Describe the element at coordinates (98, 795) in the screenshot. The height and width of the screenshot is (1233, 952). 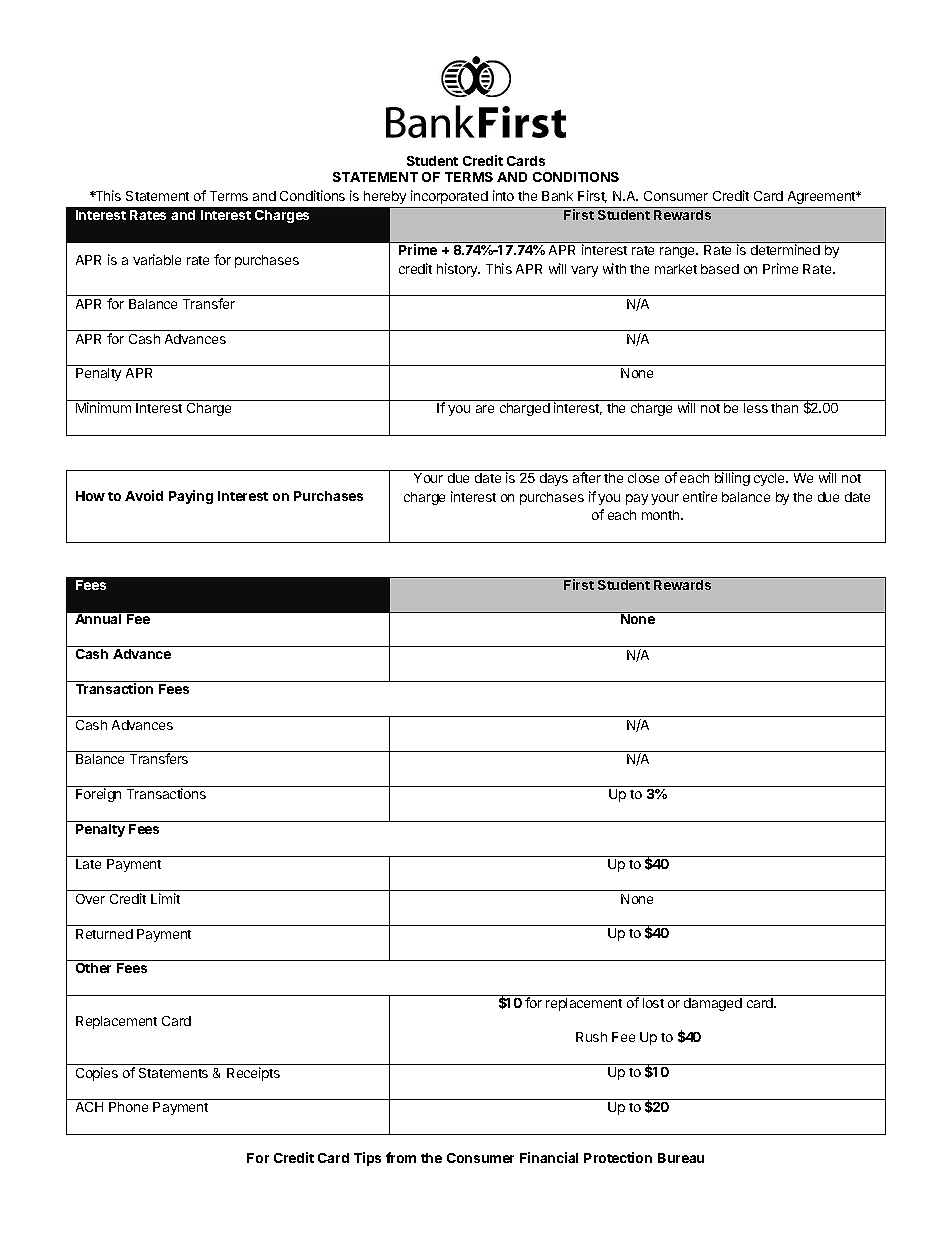
I see `Foreign` at that location.
